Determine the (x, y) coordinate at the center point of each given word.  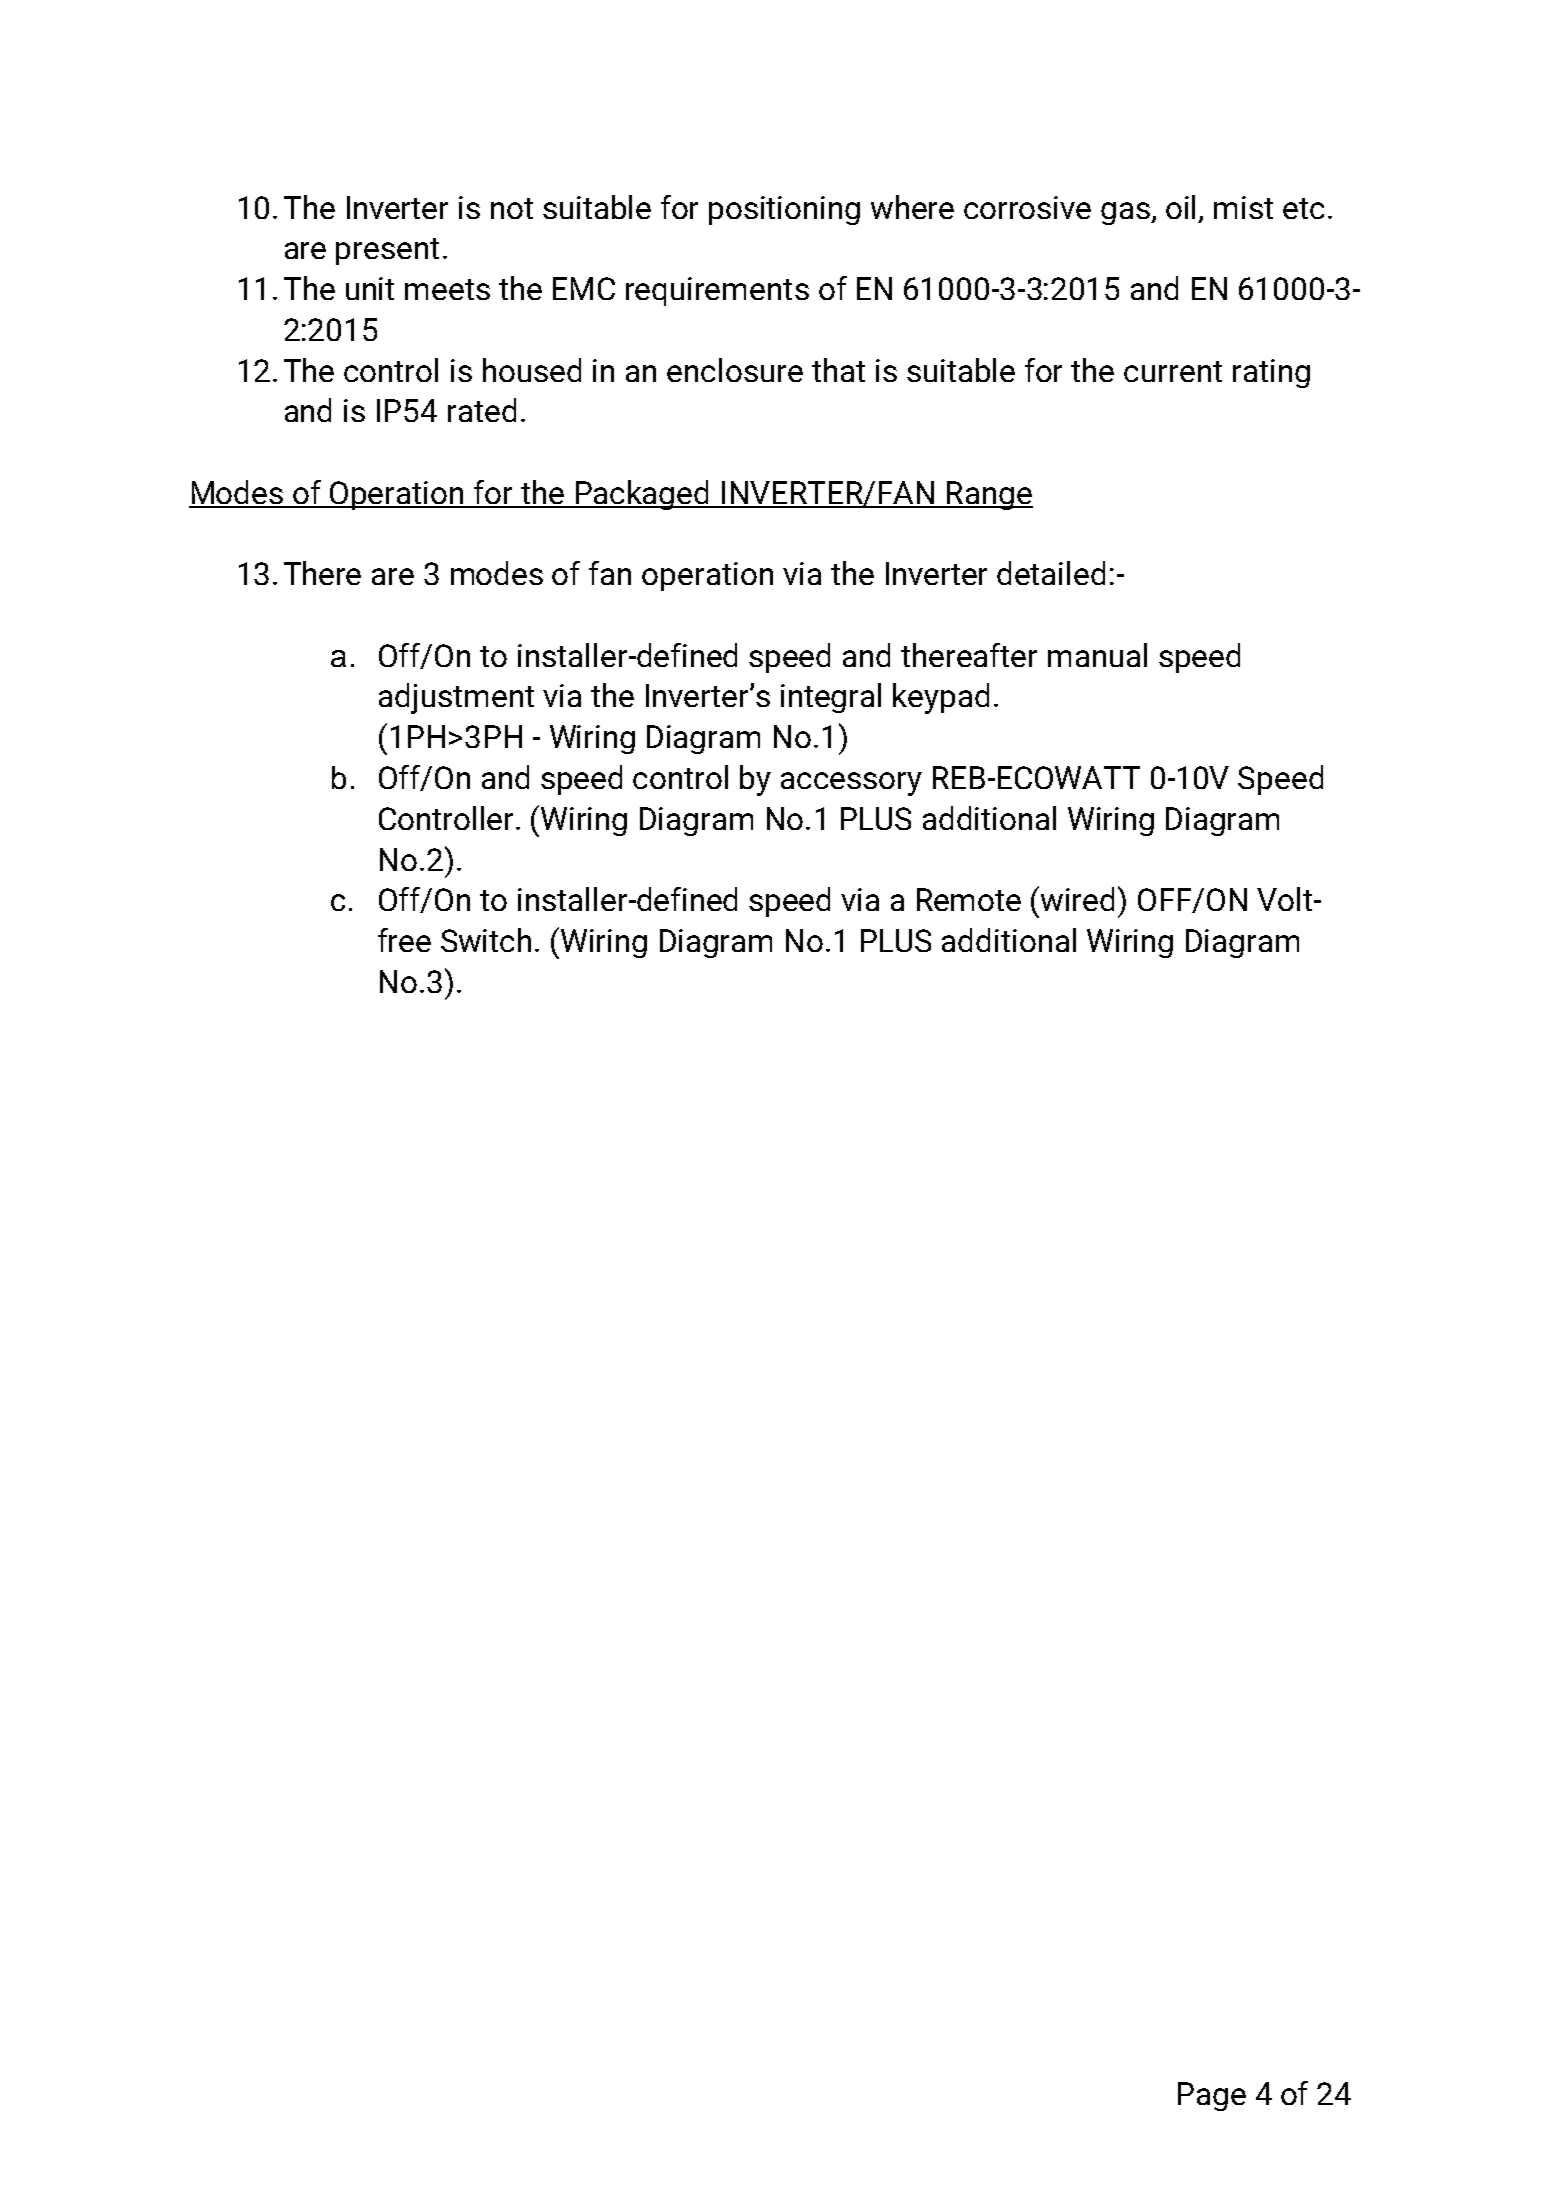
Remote (969, 899)
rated (482, 410)
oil (1180, 207)
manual (1097, 655)
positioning (784, 210)
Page (1212, 2096)
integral (831, 698)
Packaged (642, 495)
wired (1077, 899)
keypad (941, 698)
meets (447, 289)
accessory (851, 784)
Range (989, 495)
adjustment (456, 698)
